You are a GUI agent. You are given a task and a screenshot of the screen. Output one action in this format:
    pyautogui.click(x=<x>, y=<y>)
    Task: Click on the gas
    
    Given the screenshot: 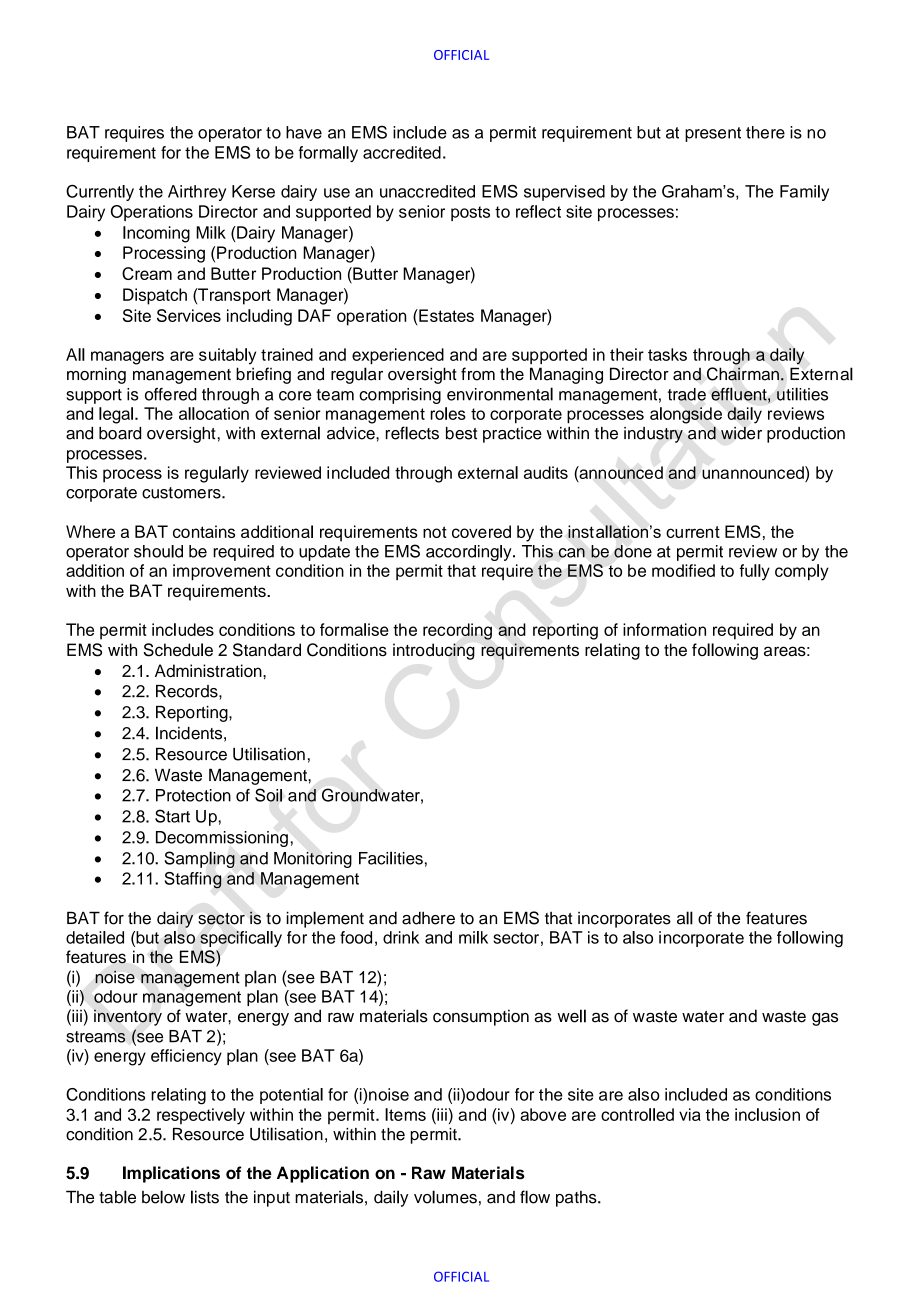 What is the action you would take?
    pyautogui.click(x=825, y=1019)
